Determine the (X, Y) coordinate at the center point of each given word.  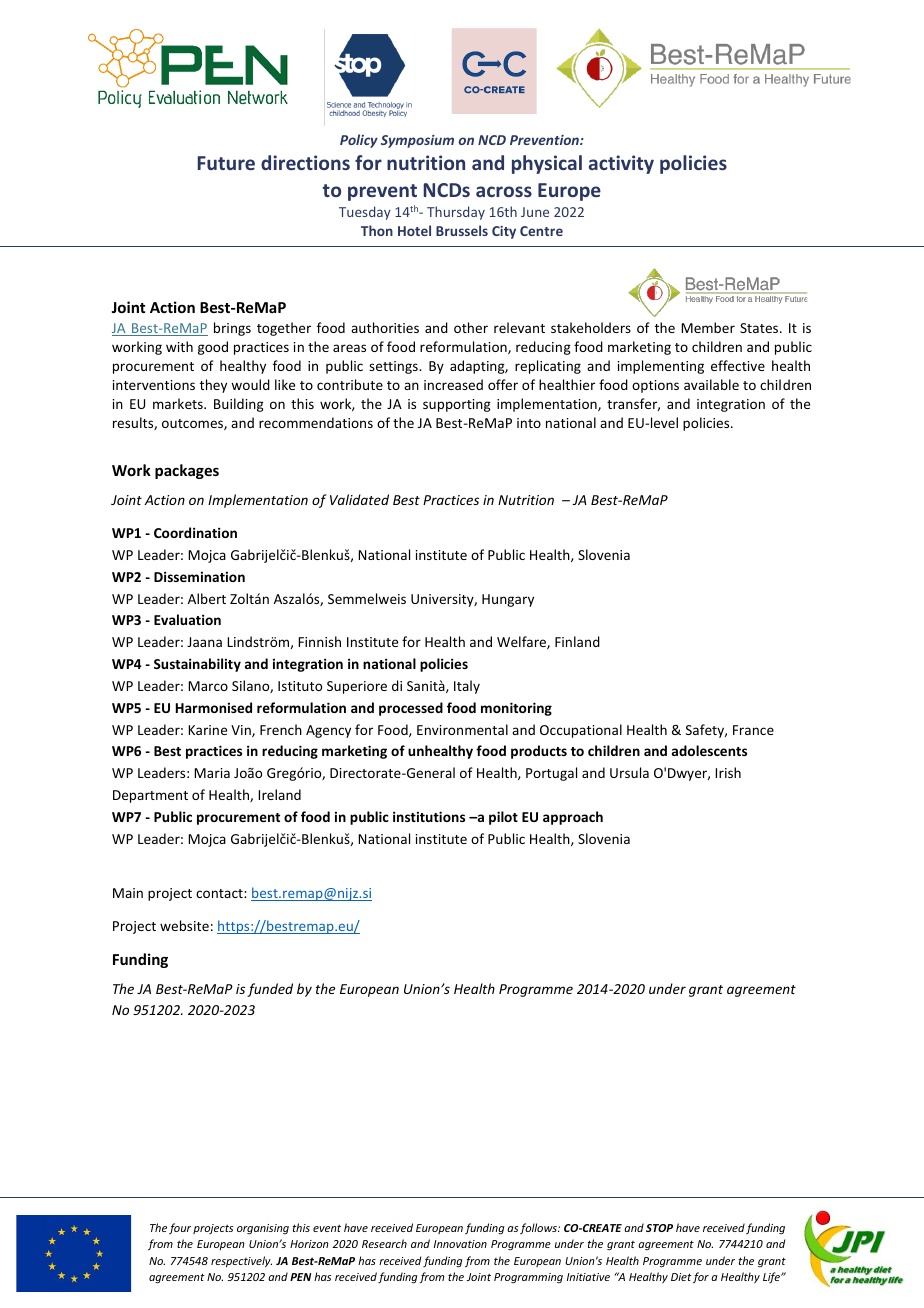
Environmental (462, 729)
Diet (681, 1277)
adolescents (709, 750)
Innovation (460, 1244)
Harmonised (214, 707)
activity (621, 164)
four (180, 1228)
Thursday (456, 213)
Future (226, 163)
